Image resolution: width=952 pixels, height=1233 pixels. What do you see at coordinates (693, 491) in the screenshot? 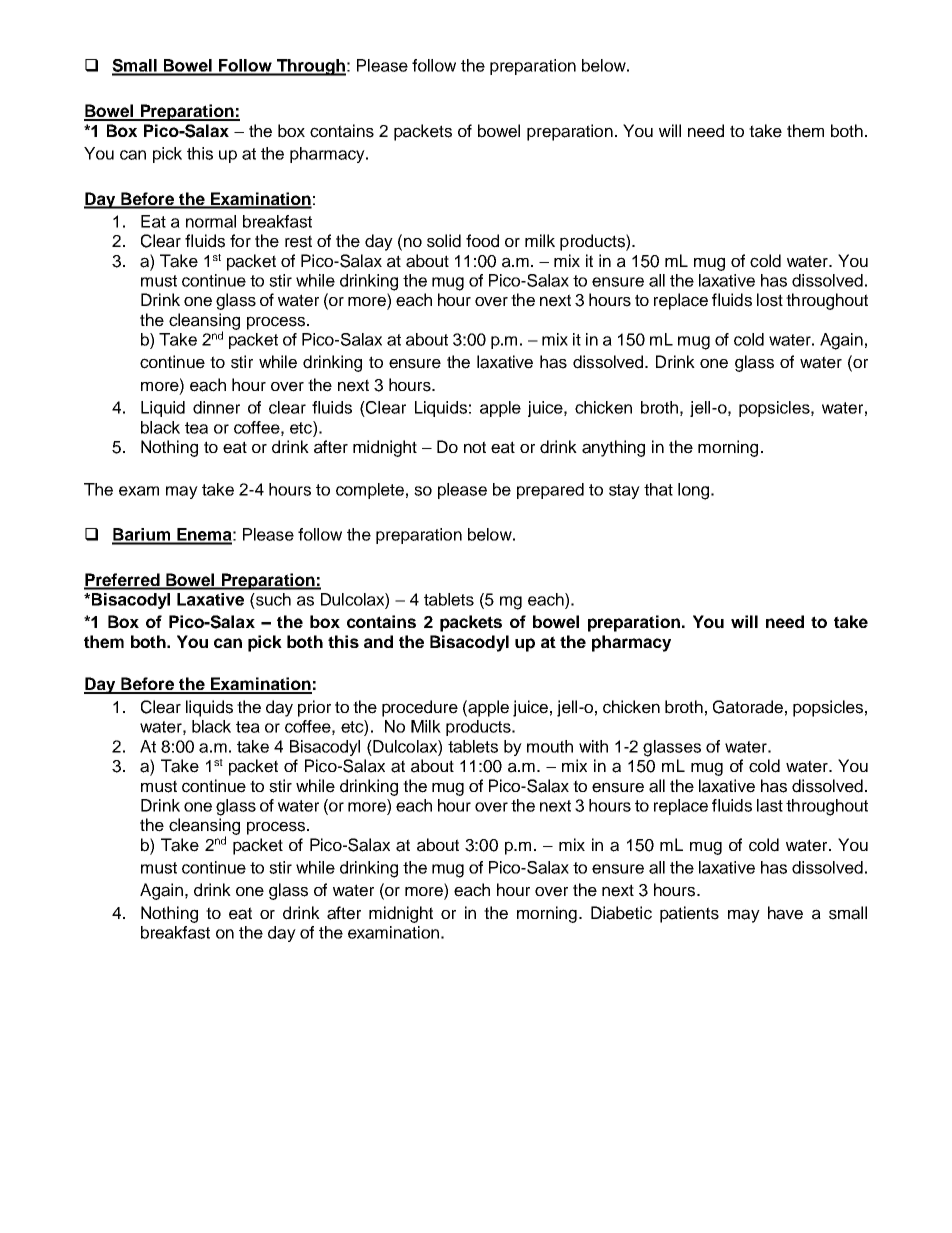
I see `long` at bounding box center [693, 491].
